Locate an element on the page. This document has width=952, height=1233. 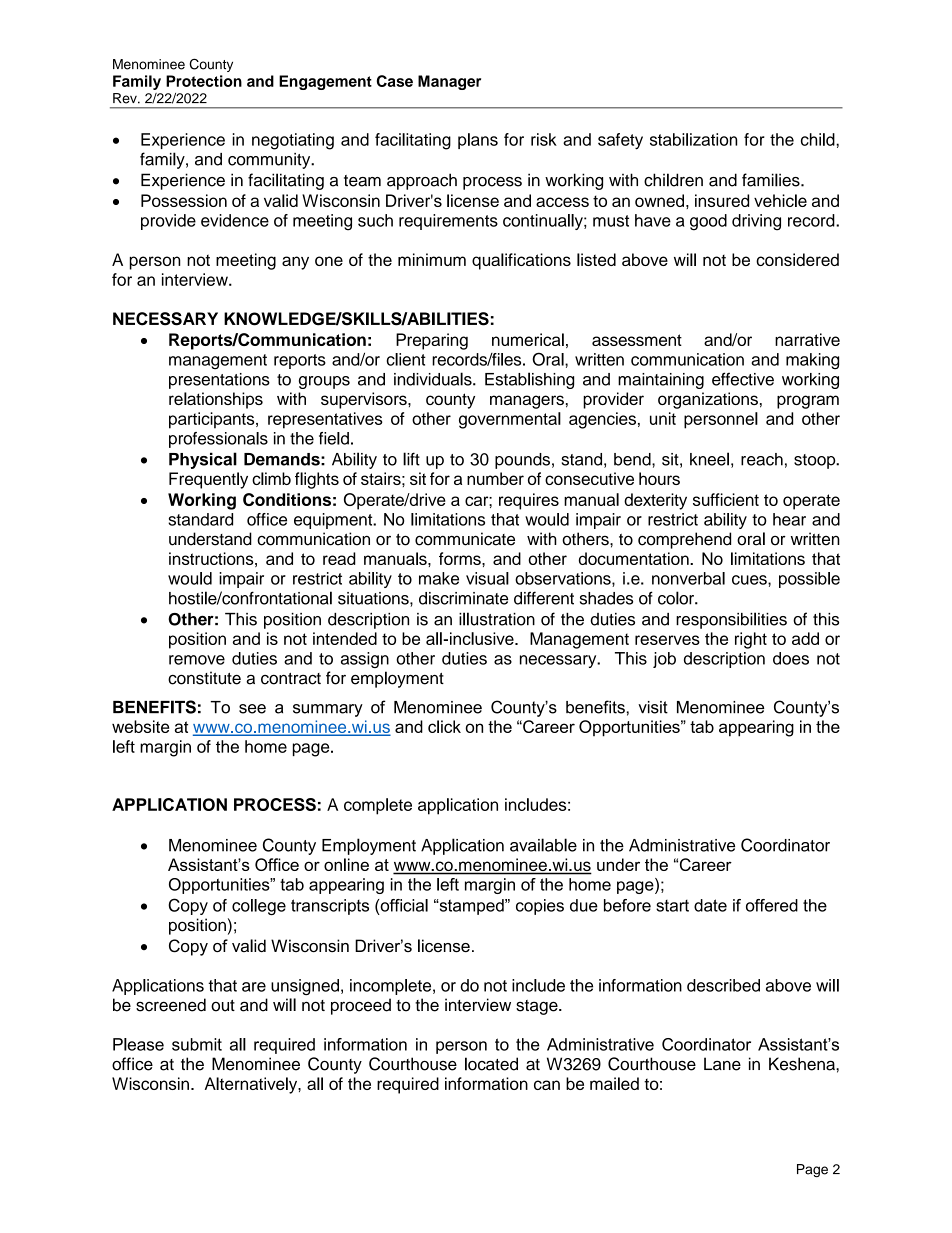
visual is located at coordinates (487, 578).
